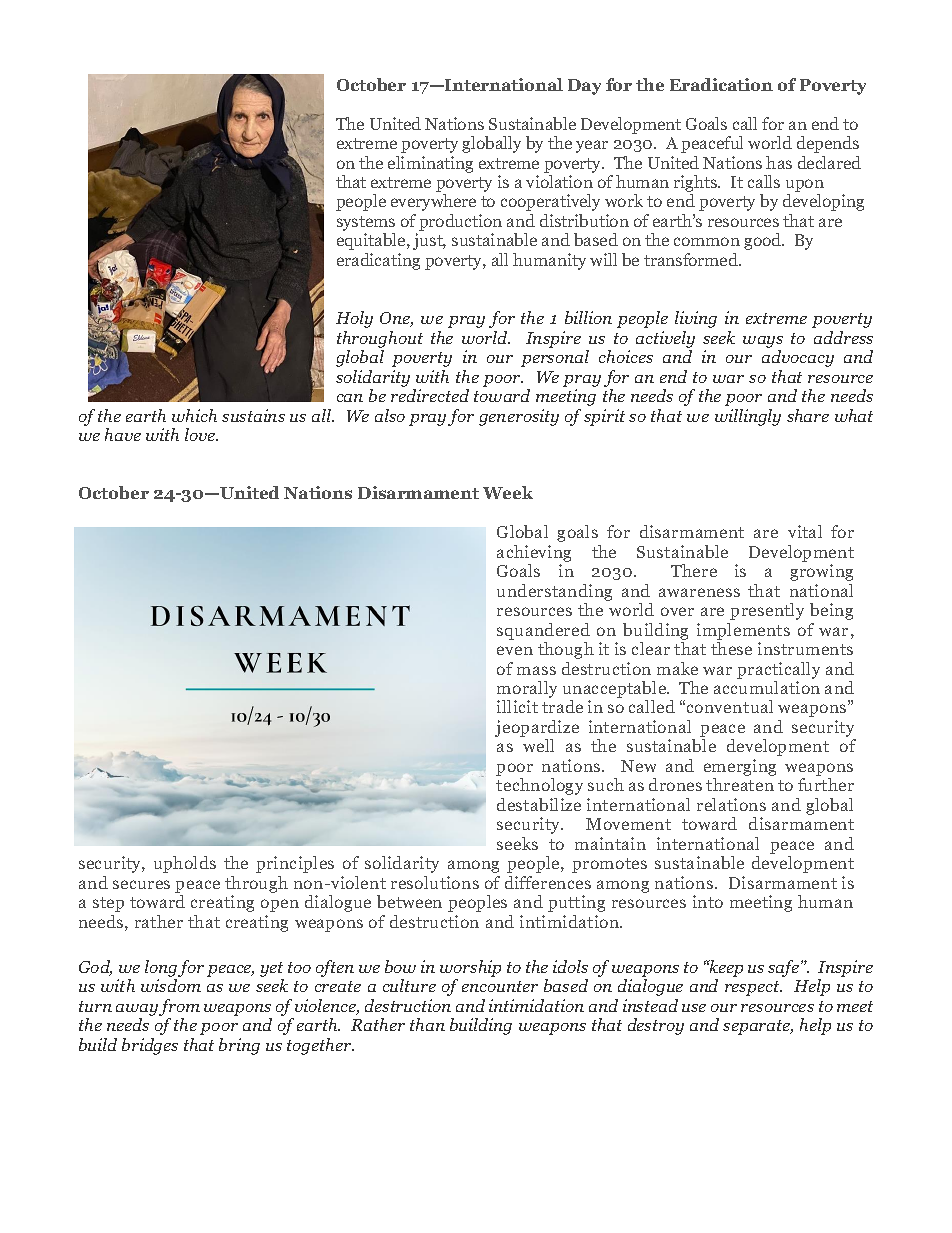 The height and width of the screenshot is (1233, 952). Describe the element at coordinates (201, 434) in the screenshot. I see `love` at that location.
